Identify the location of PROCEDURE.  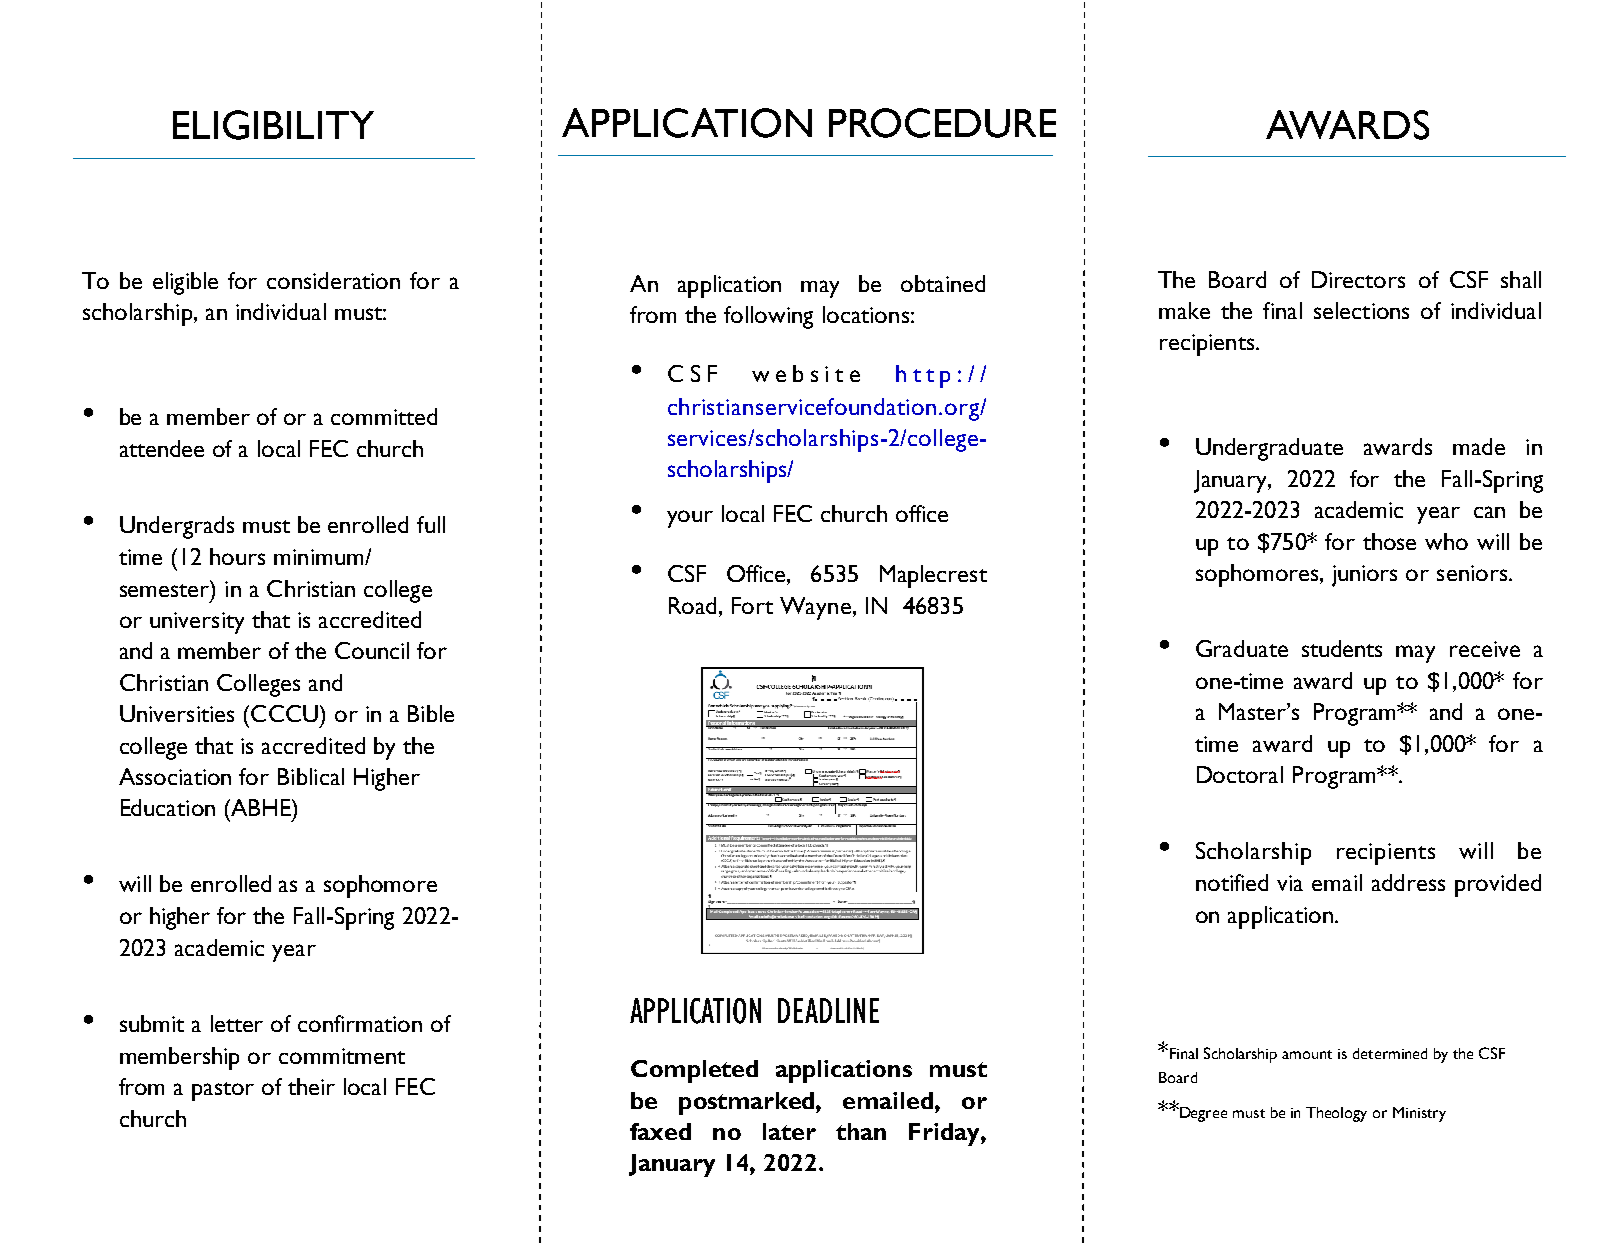
(942, 123).
